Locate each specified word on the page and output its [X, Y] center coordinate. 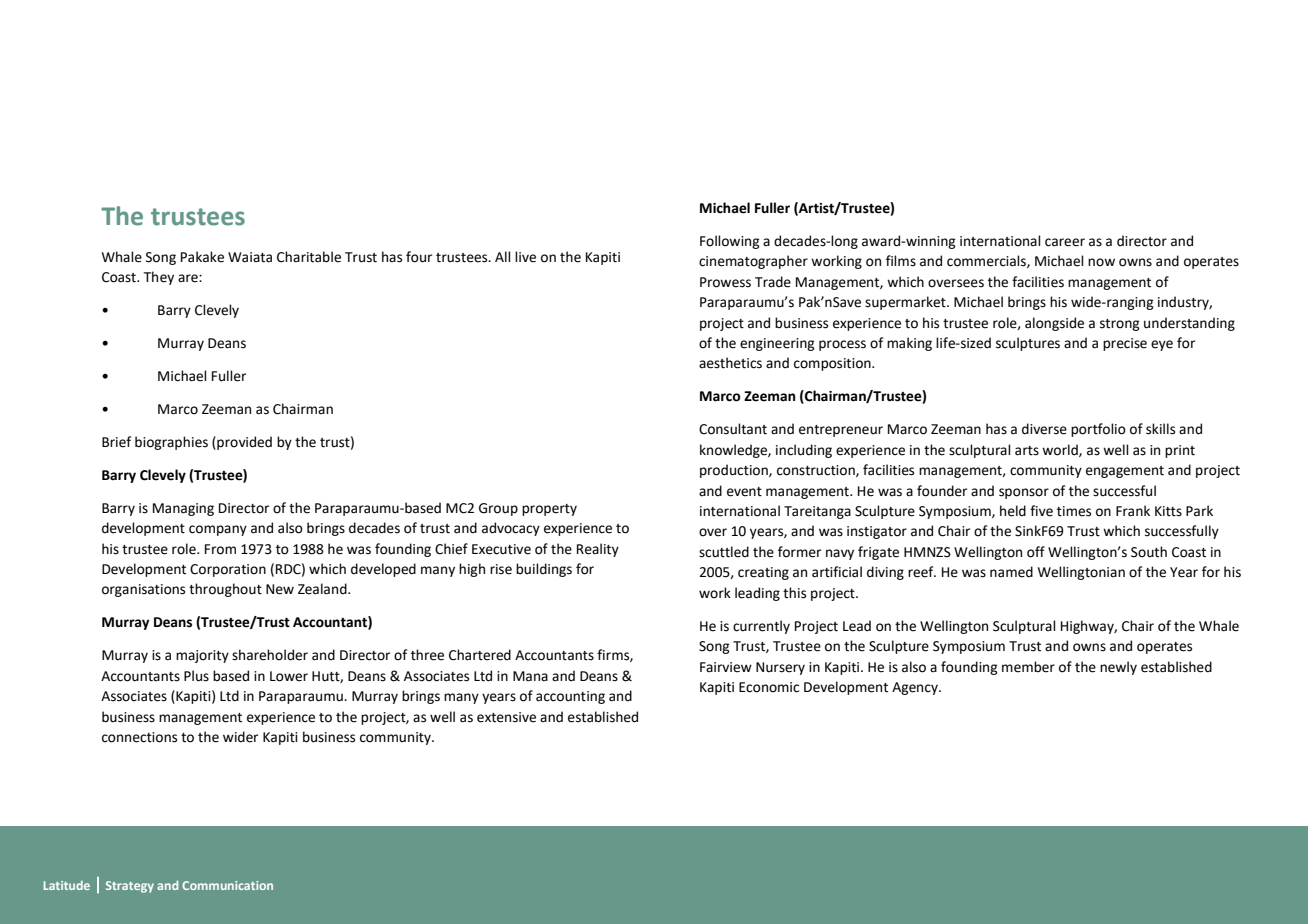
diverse [1044, 429]
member [1028, 667]
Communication [227, 885]
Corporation [228, 570]
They [159, 278]
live [525, 257]
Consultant [733, 429]
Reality [598, 550]
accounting [570, 697]
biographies [171, 443]
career [1065, 242]
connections [139, 737]
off [1036, 552]
